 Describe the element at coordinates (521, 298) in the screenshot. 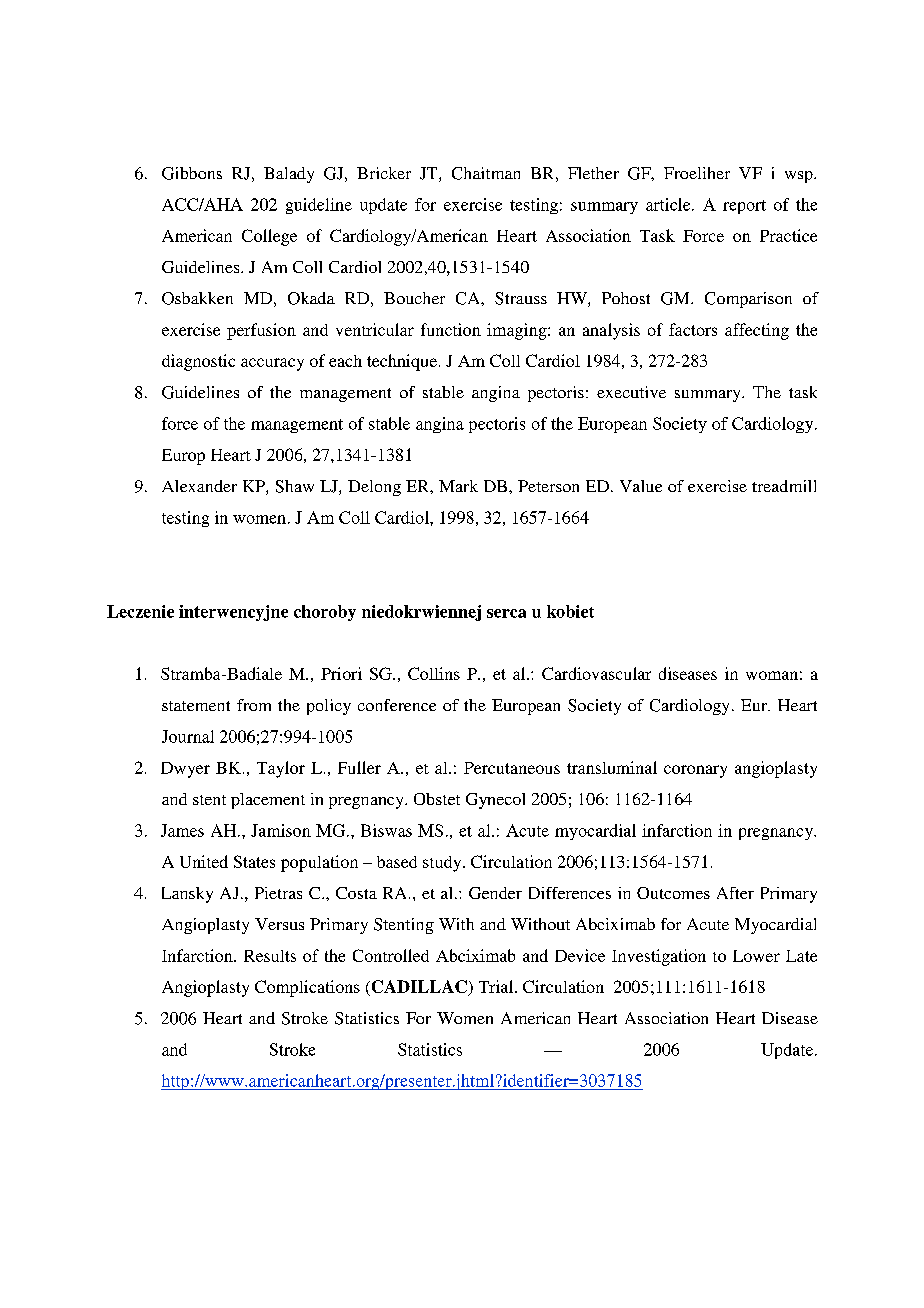

I see `Strauss` at that location.
